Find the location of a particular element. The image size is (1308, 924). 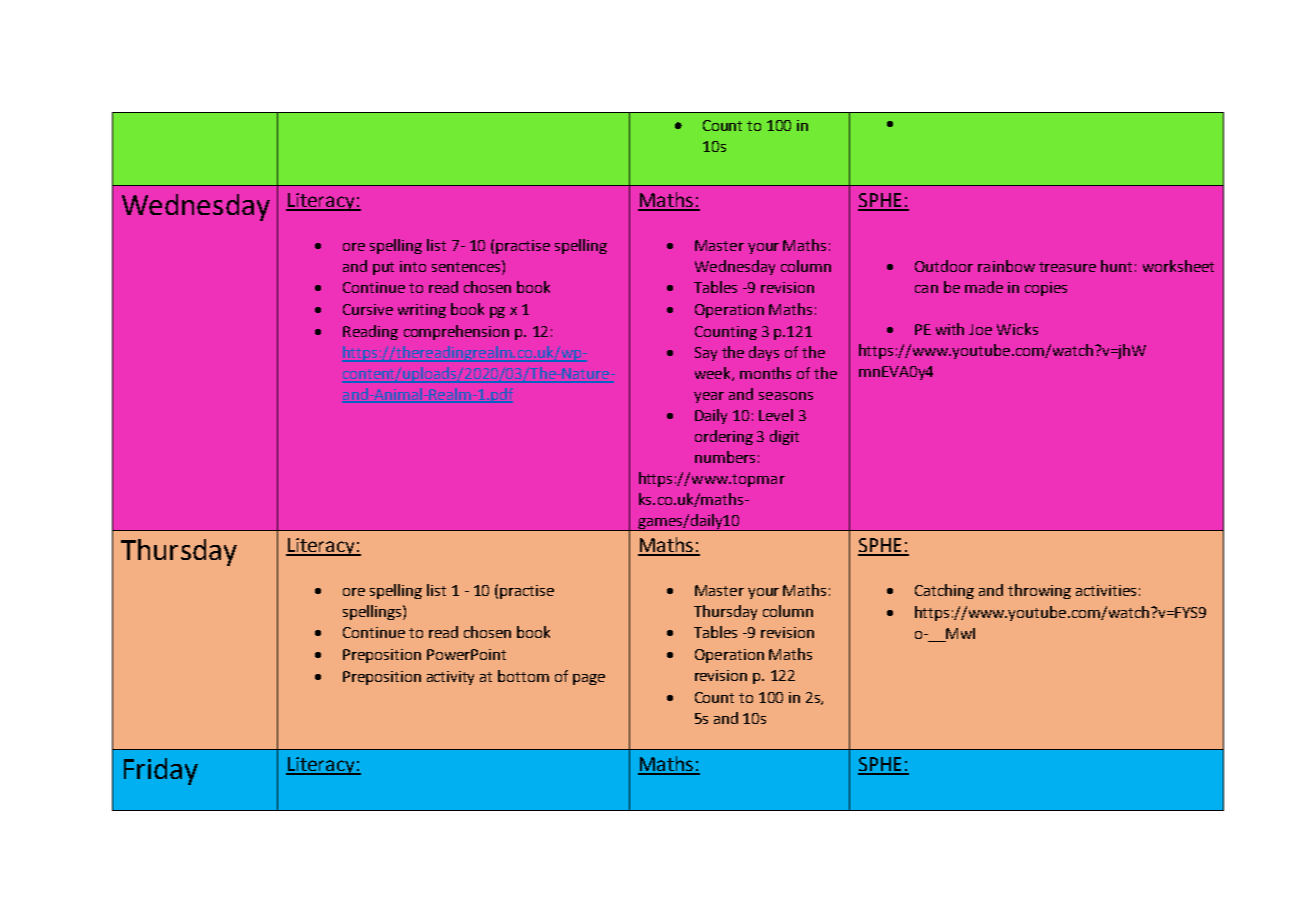

put is located at coordinates (383, 268).
